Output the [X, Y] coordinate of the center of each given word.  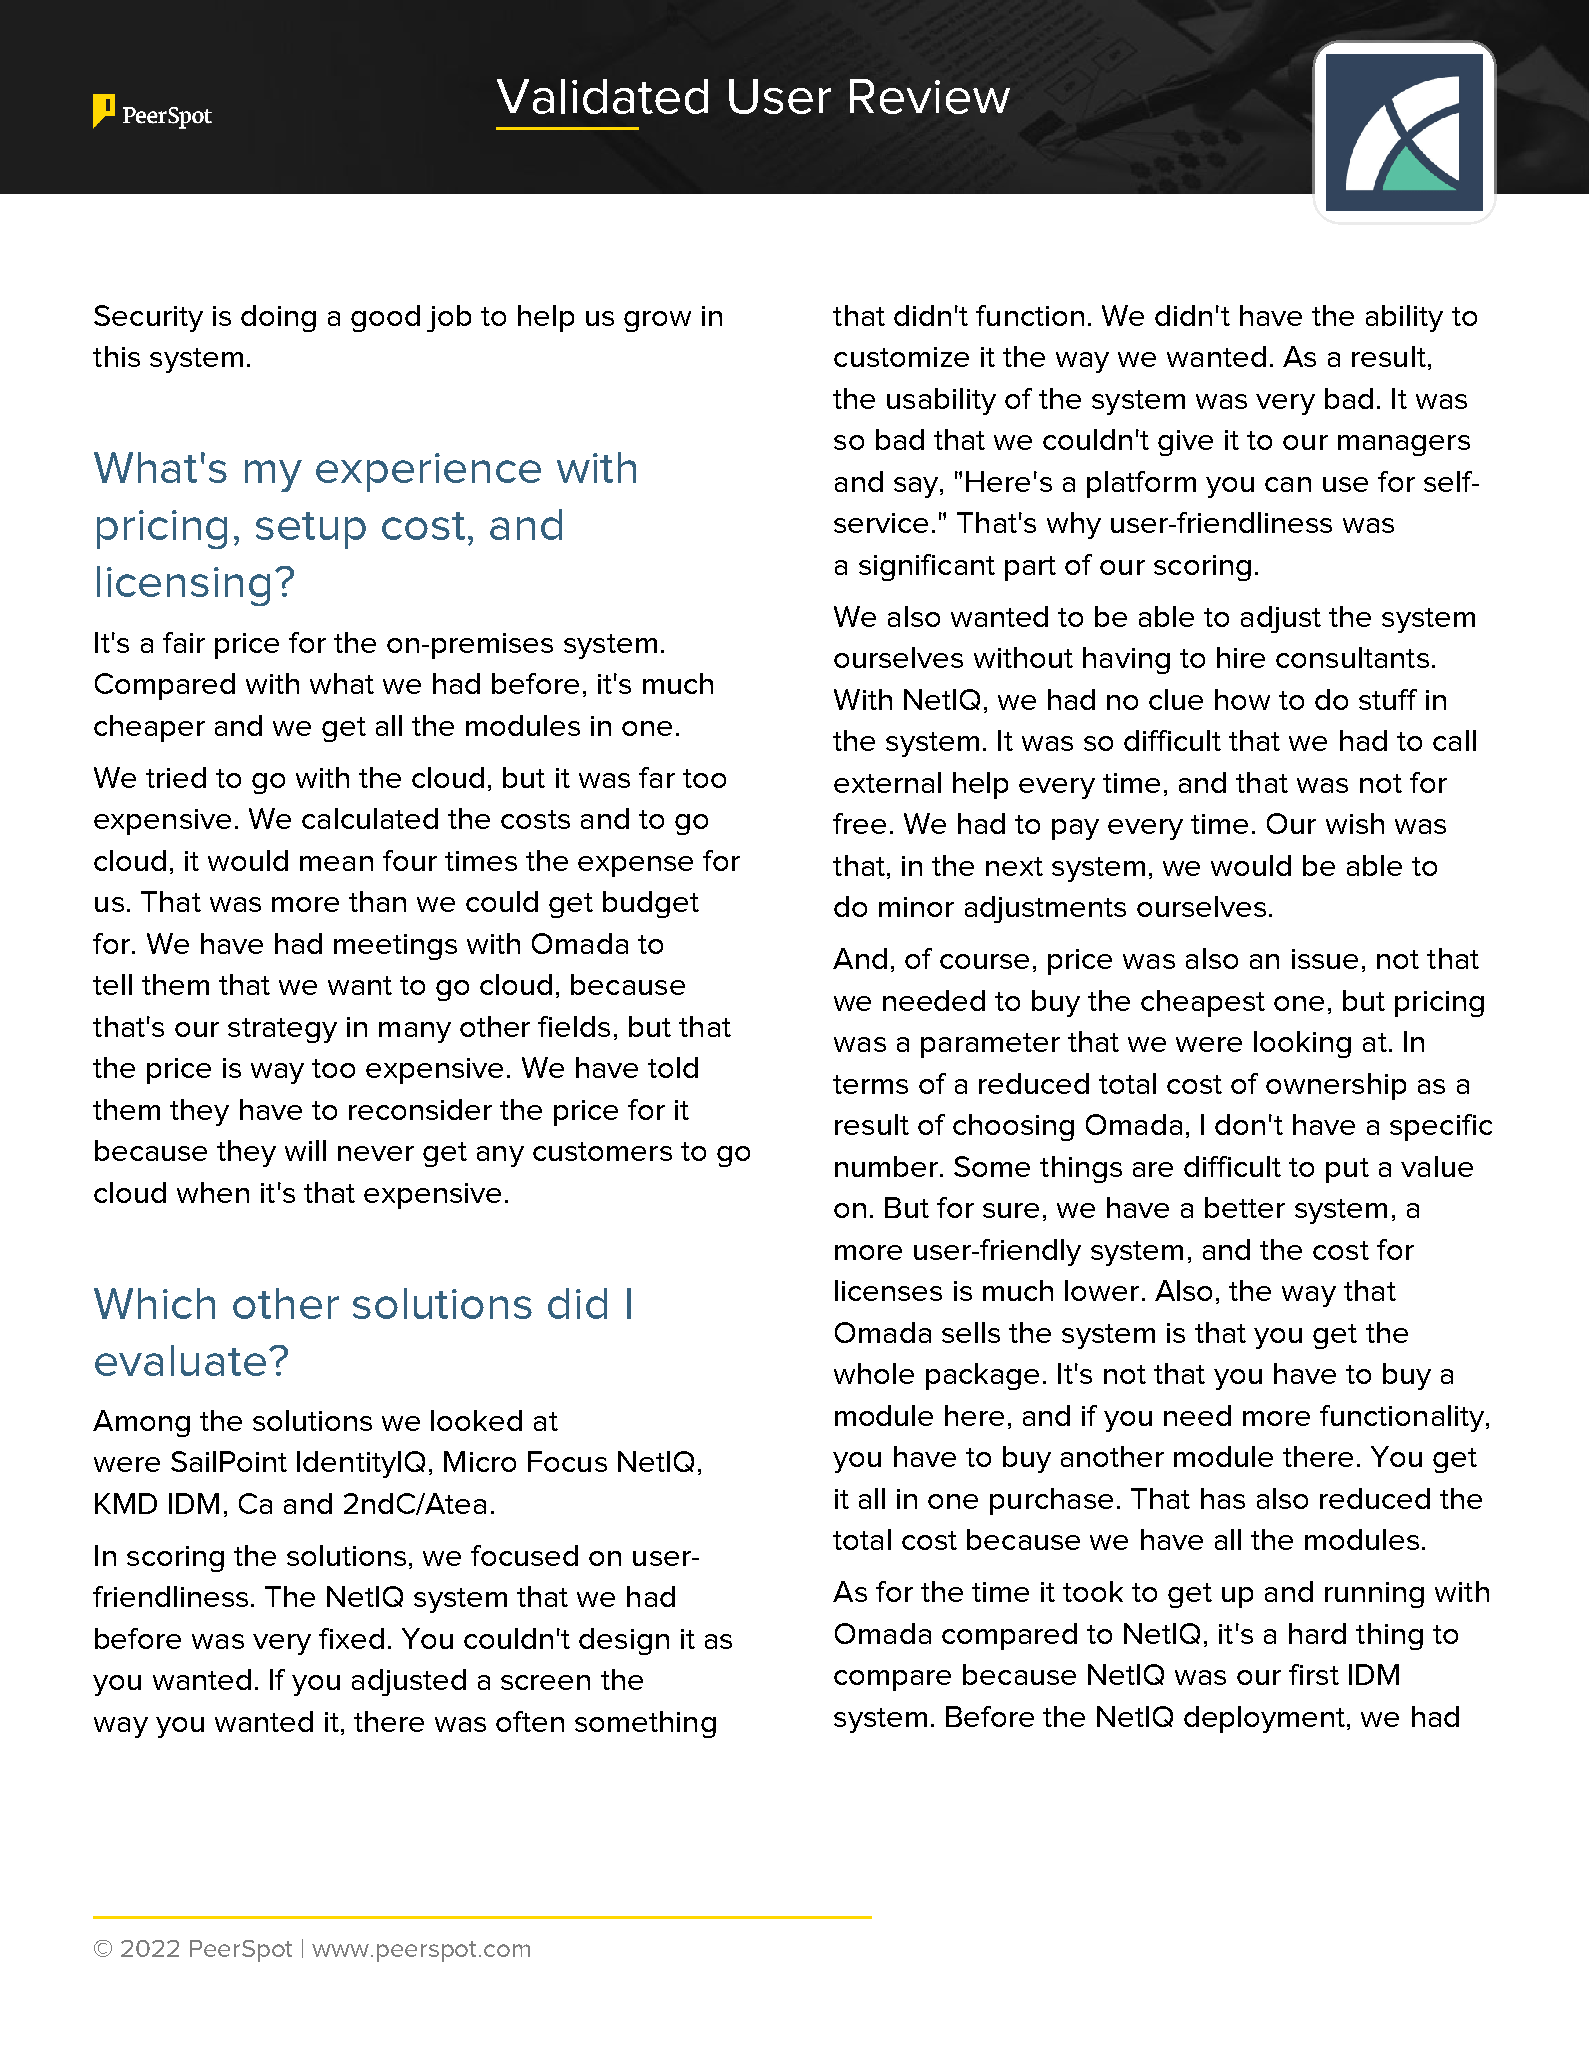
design [624, 1641]
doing [278, 318]
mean [336, 863]
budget [651, 904]
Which [154, 1303]
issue [1325, 959]
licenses [888, 1290]
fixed [351, 1638]
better [1245, 1207]
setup [311, 530]
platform [1141, 484]
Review [930, 96]
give [1185, 443]
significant [927, 567]
